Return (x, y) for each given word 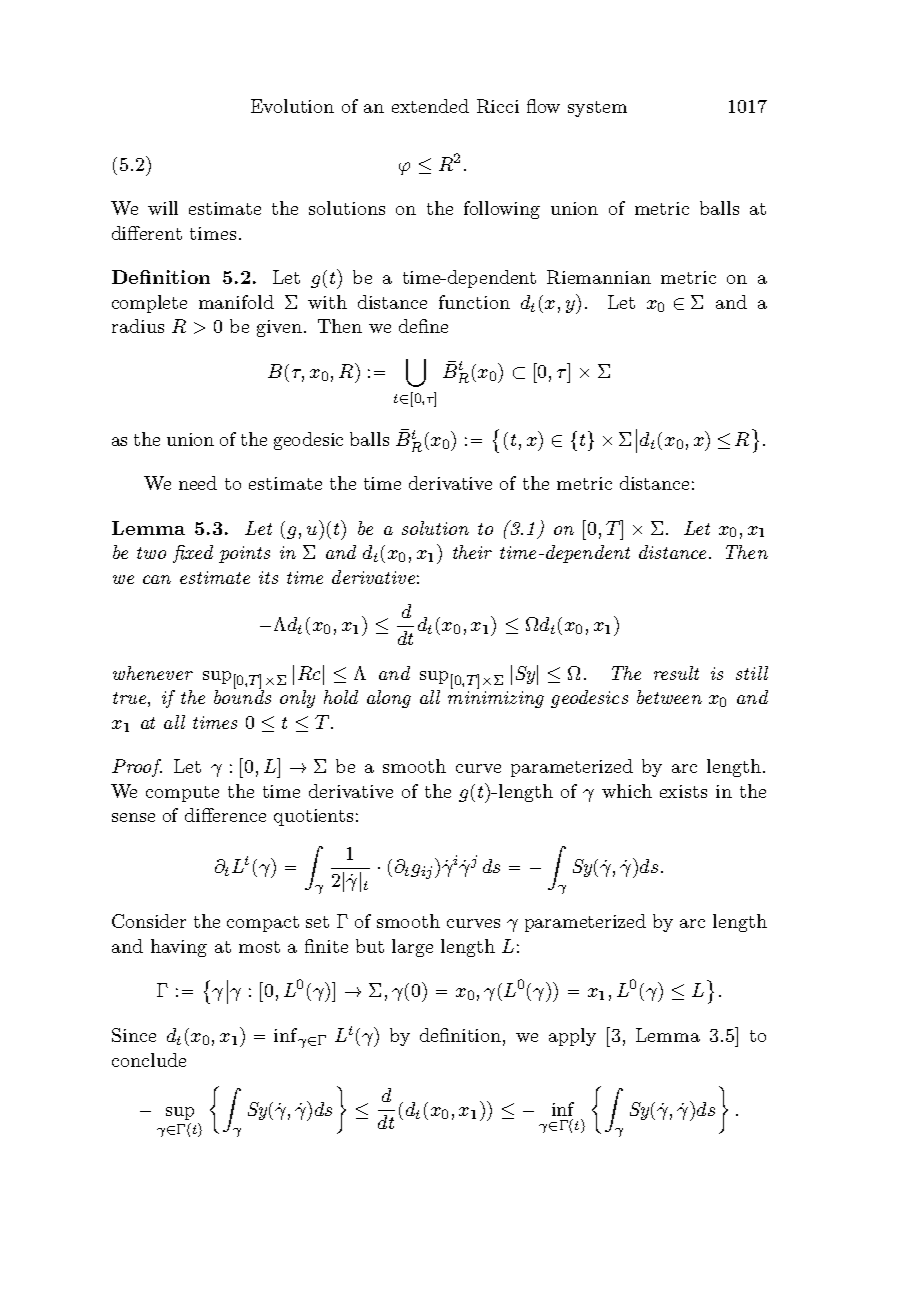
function (474, 302)
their (472, 552)
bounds (242, 696)
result (676, 673)
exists (683, 791)
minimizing (496, 699)
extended (430, 106)
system (597, 109)
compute (182, 794)
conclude (149, 1060)
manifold (236, 302)
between (669, 697)
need (198, 483)
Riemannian (599, 277)
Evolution (292, 106)
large (412, 948)
